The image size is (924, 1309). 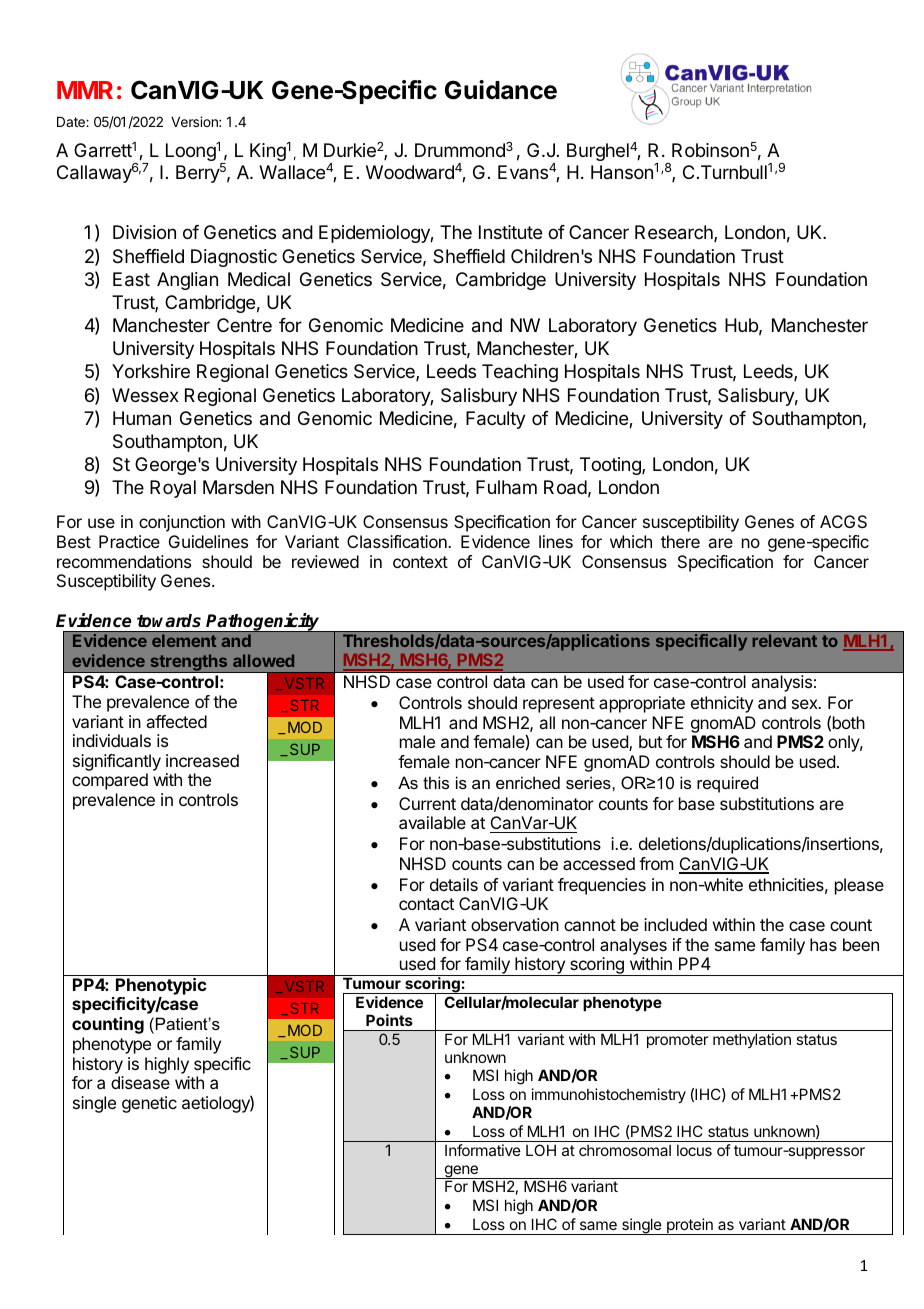 I want to click on Tooting, so click(x=611, y=466).
